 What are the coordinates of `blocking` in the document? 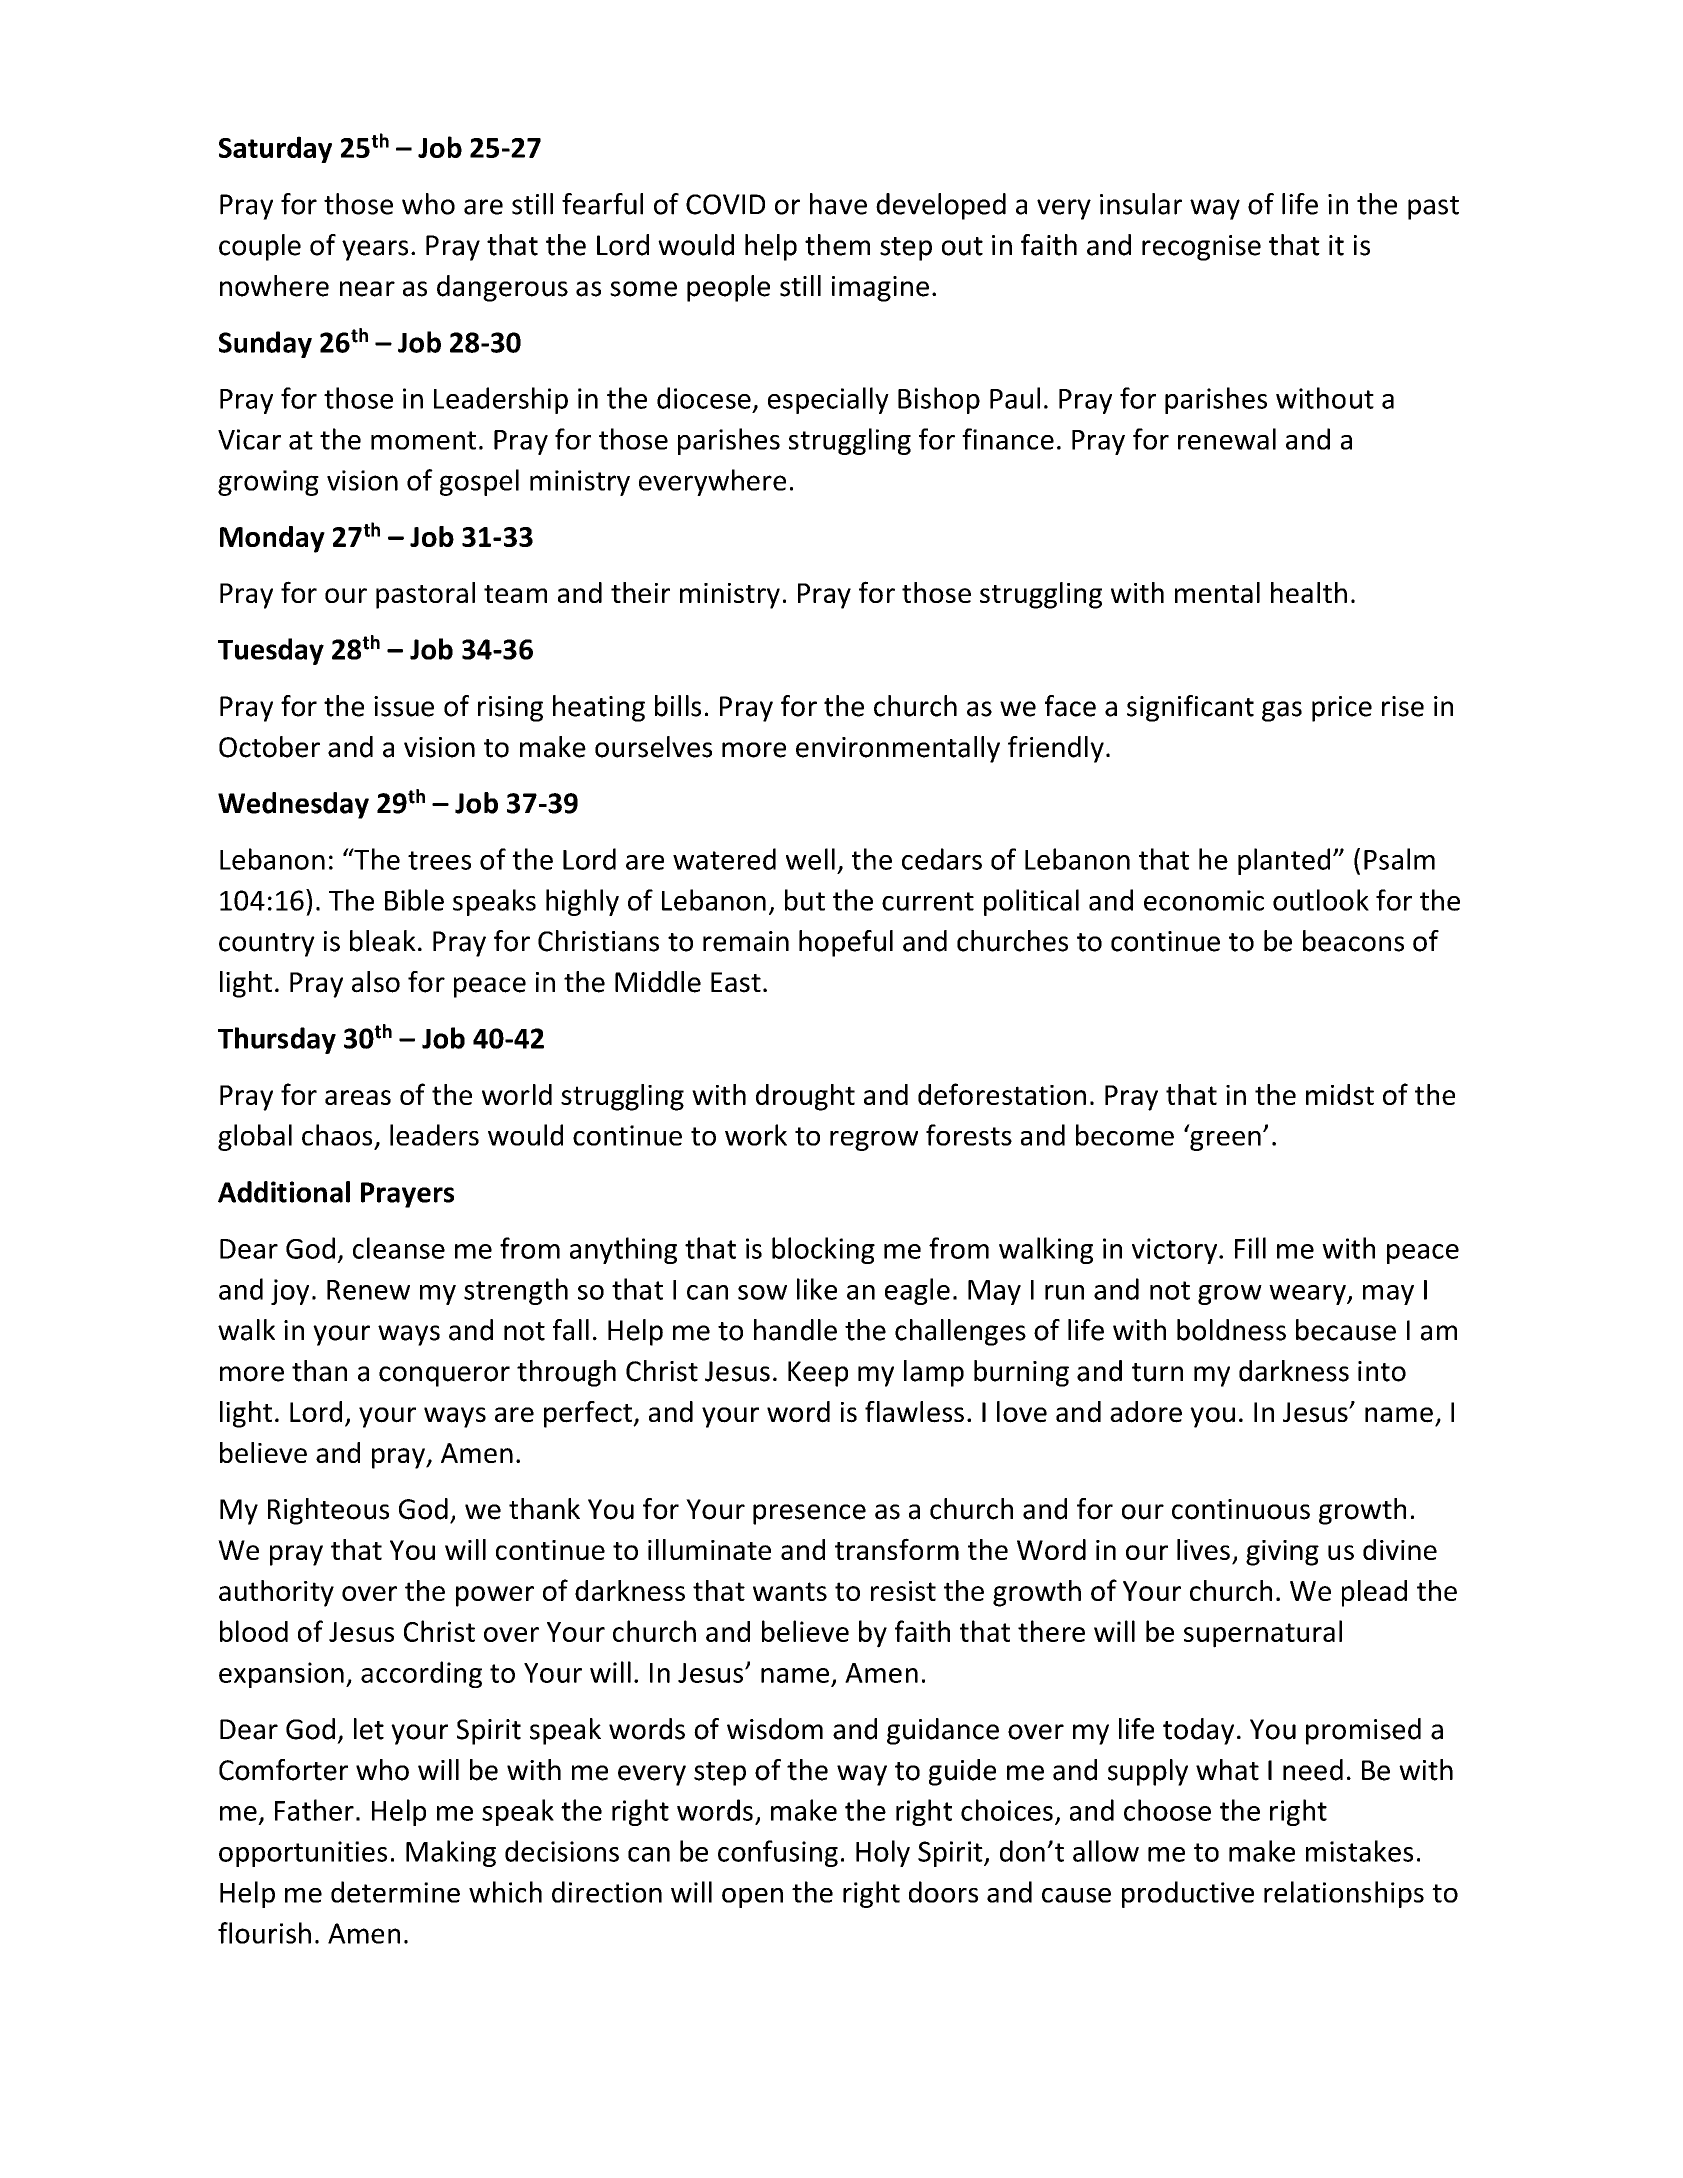 It's located at (823, 1250).
